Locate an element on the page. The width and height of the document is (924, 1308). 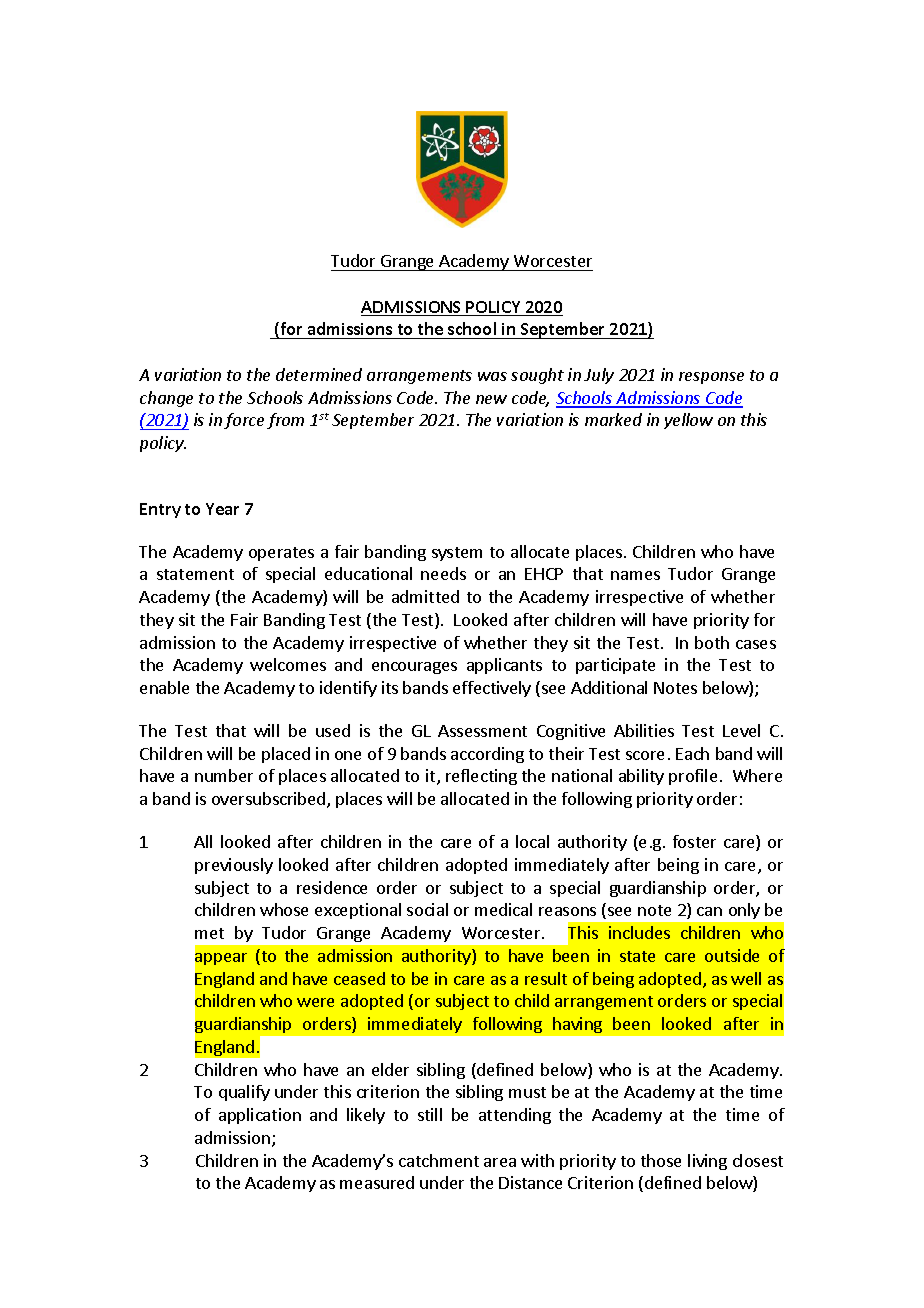
catchment is located at coordinates (439, 1160).
